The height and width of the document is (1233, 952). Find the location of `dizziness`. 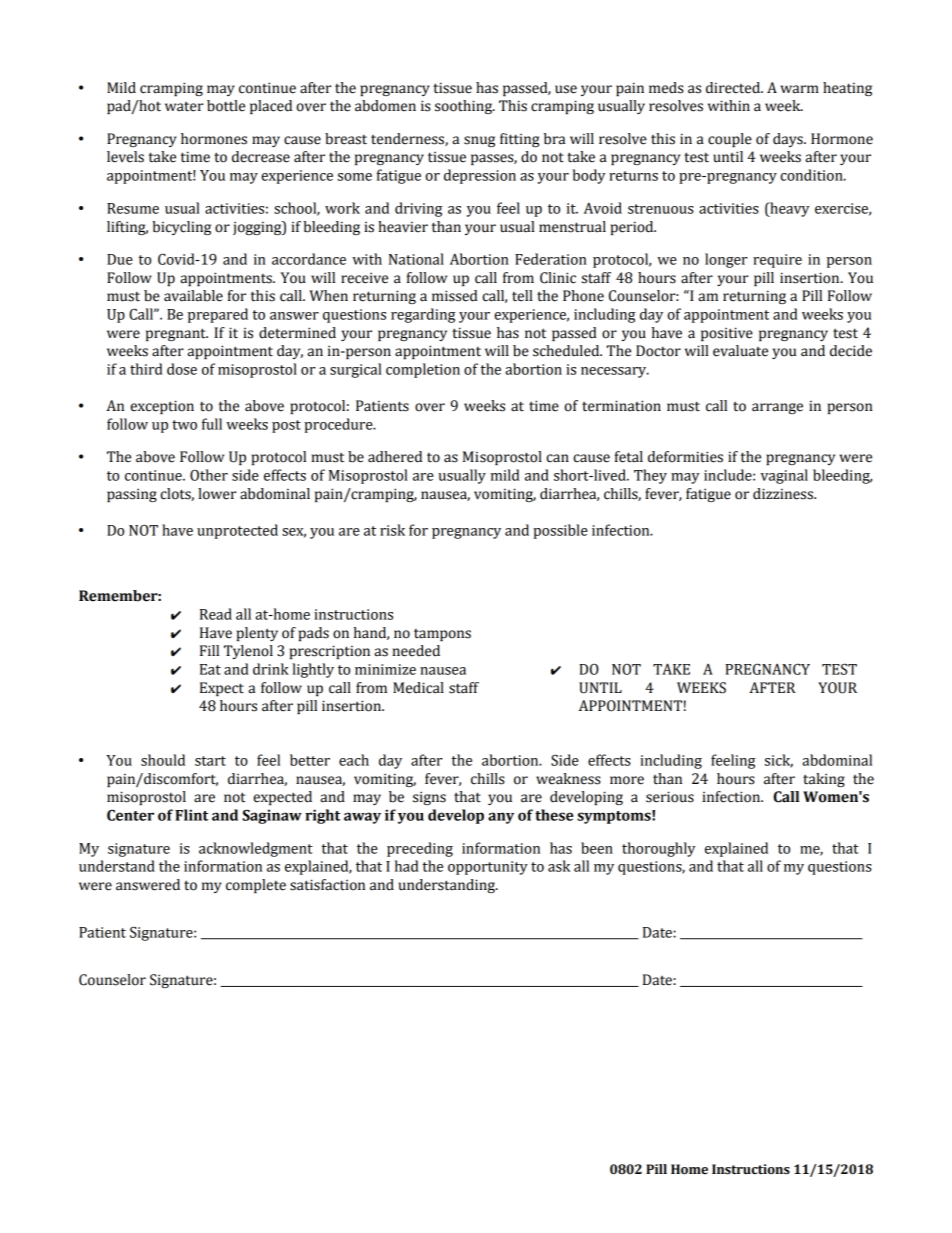

dizziness is located at coordinates (784, 494).
